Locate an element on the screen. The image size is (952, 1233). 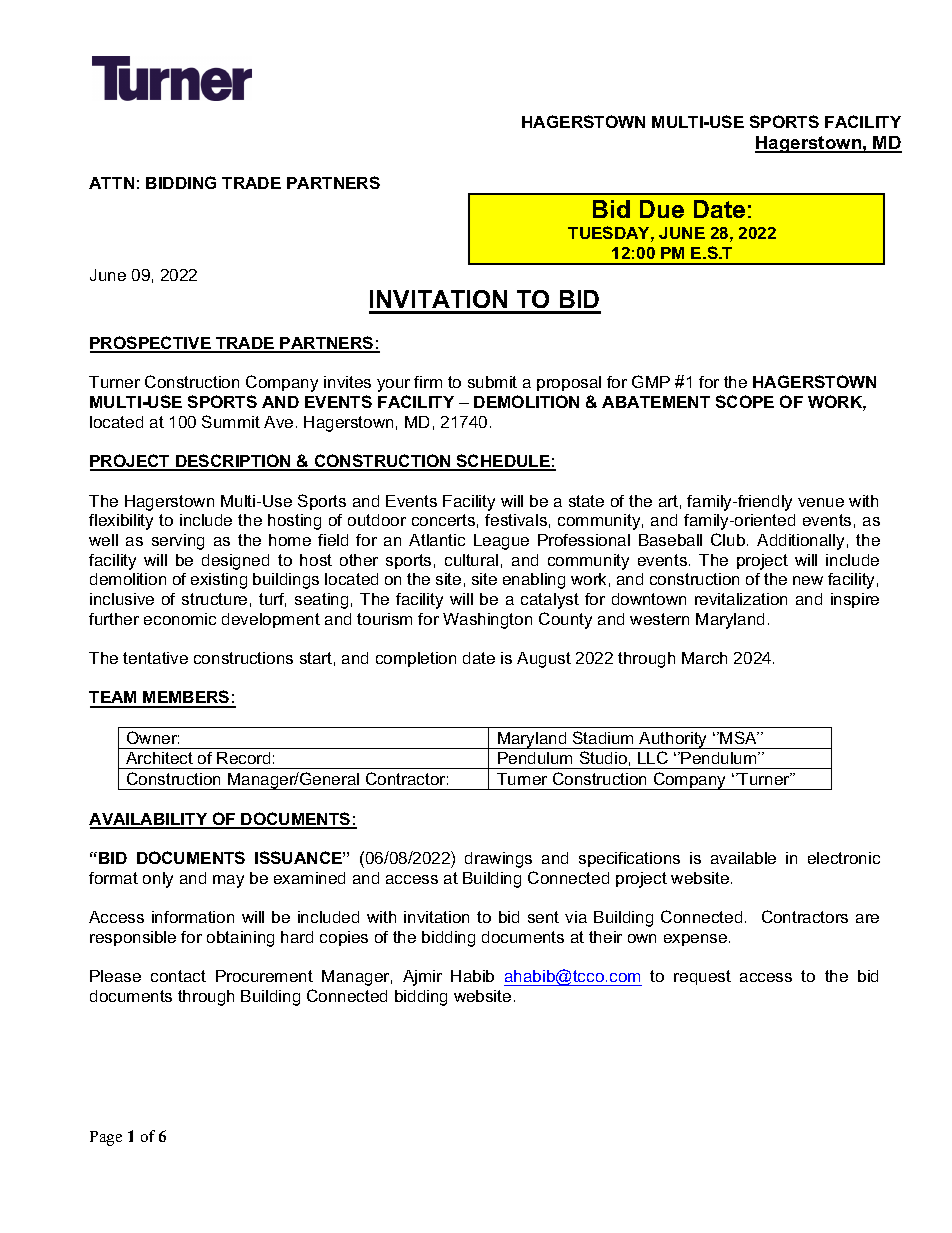
venue is located at coordinates (821, 502).
